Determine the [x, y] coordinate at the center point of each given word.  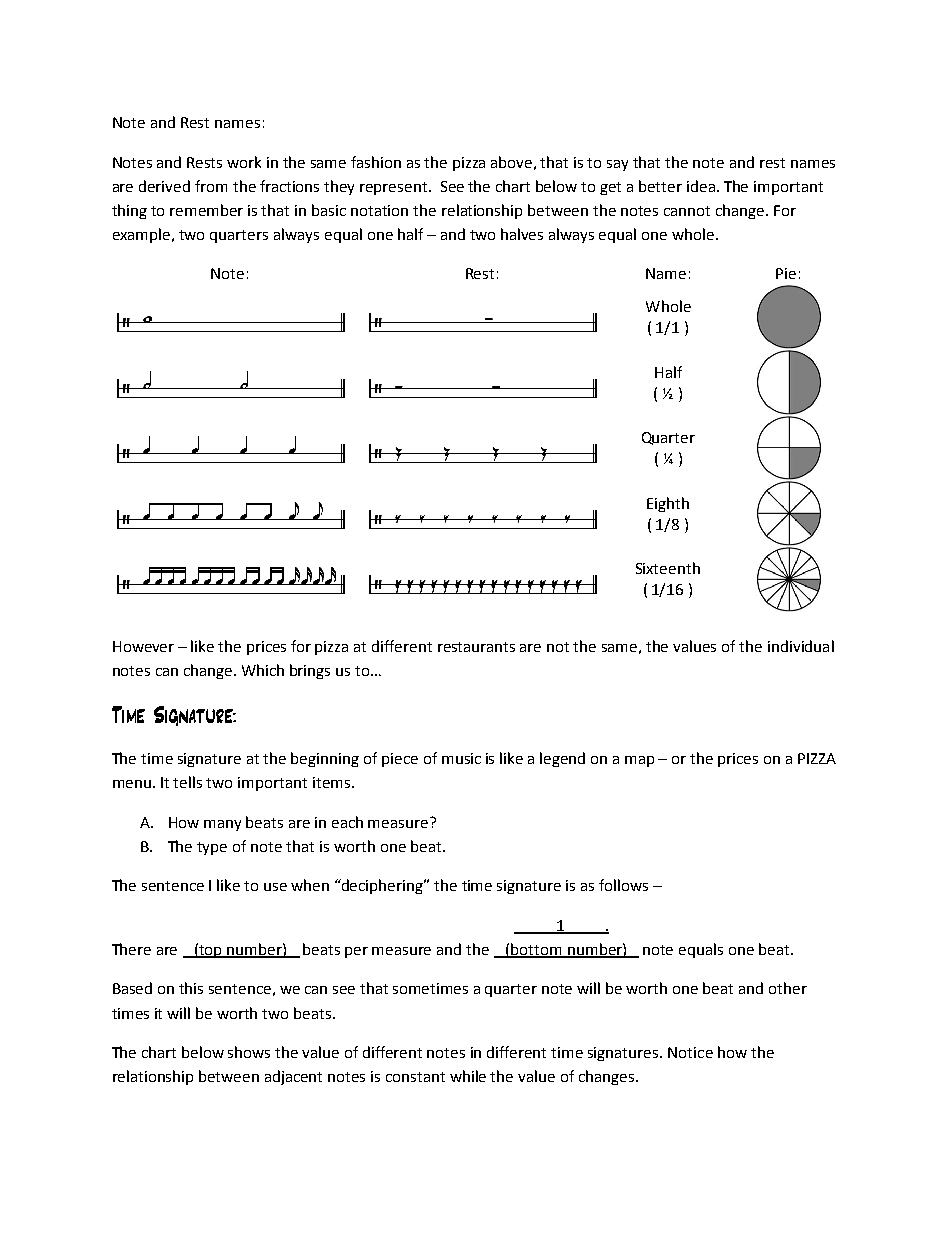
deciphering [383, 886]
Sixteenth [668, 568]
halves [522, 234]
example [143, 235]
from [211, 186]
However [143, 646]
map [639, 761]
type [212, 848]
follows [623, 885]
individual [801, 646]
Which [263, 670]
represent [395, 188]
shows [249, 1052]
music [461, 758]
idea [701, 186]
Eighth [668, 504]
